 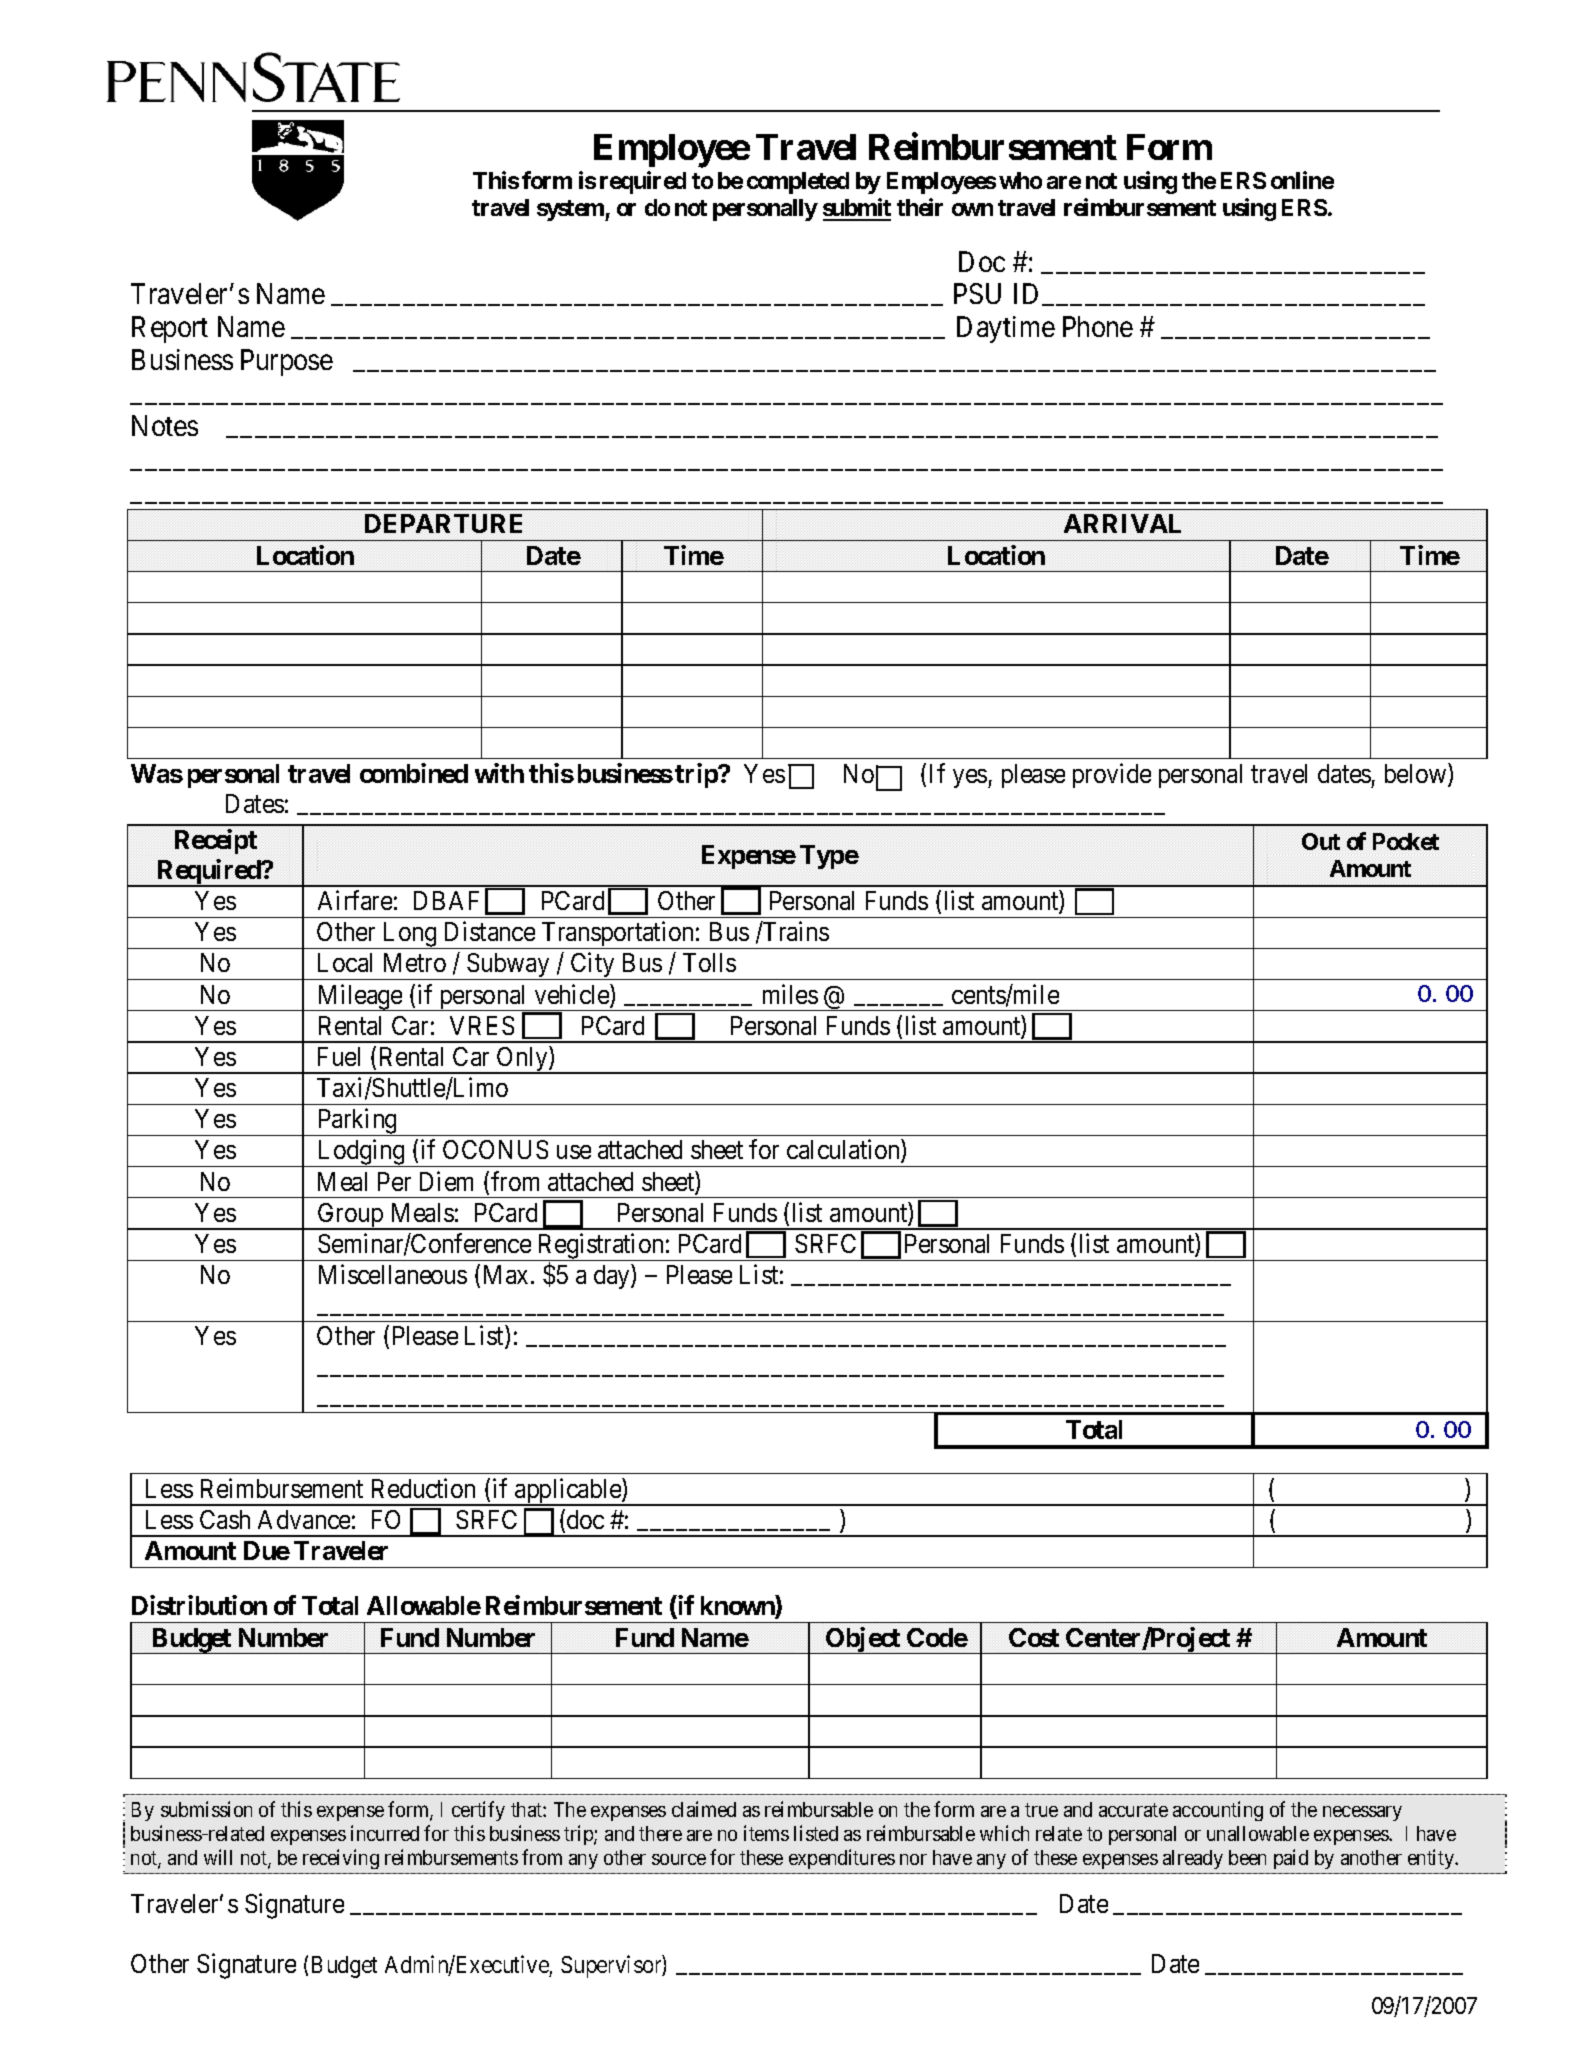 What do you see at coordinates (385, 1833) in the document?
I see `incurred` at bounding box center [385, 1833].
